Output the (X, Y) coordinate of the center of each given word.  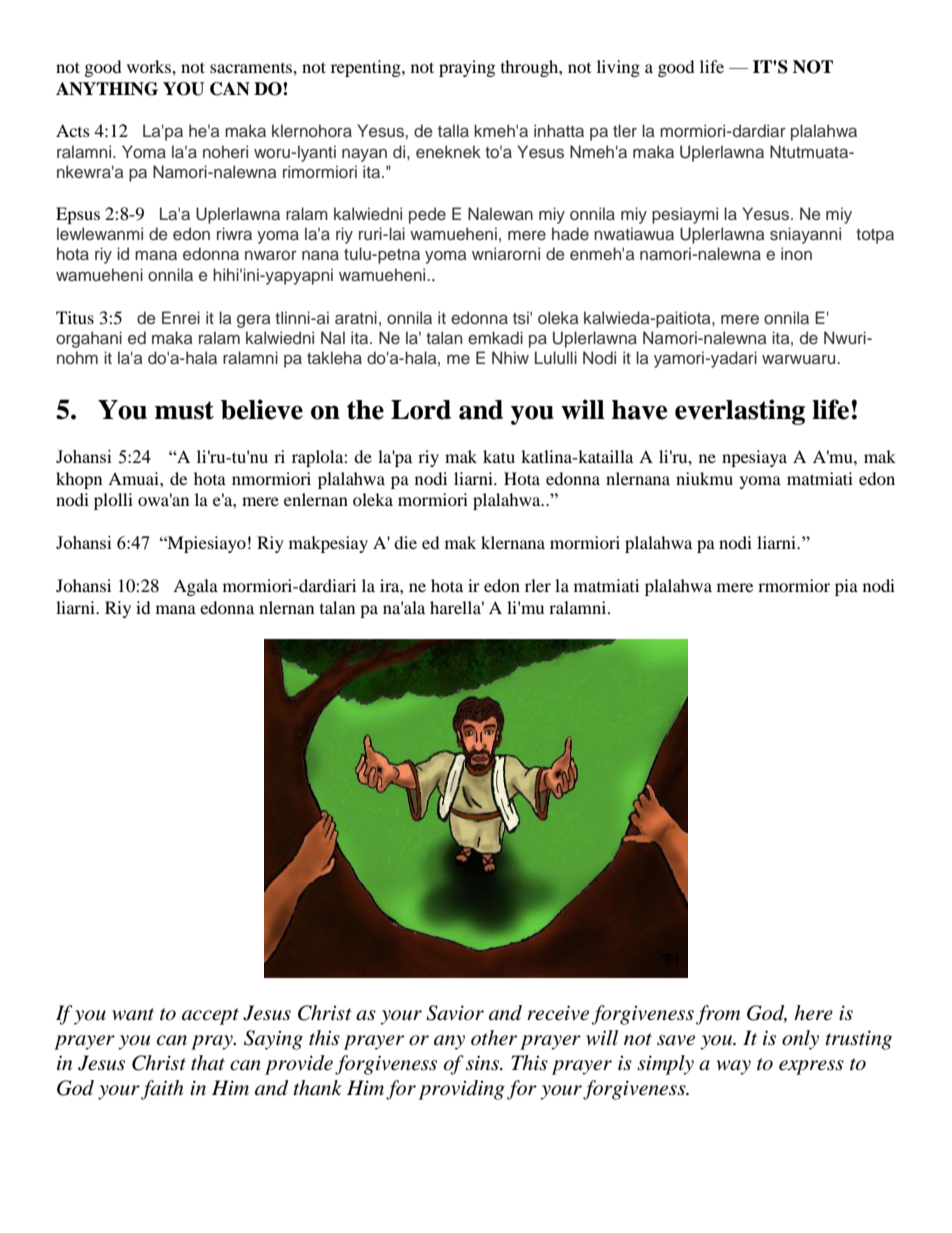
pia (846, 587)
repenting (367, 68)
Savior (455, 1013)
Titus (75, 317)
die (405, 542)
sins (484, 1063)
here (813, 1012)
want (133, 1014)
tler (625, 131)
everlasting (740, 412)
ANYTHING (107, 89)
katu (499, 456)
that (208, 1063)
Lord (421, 410)
